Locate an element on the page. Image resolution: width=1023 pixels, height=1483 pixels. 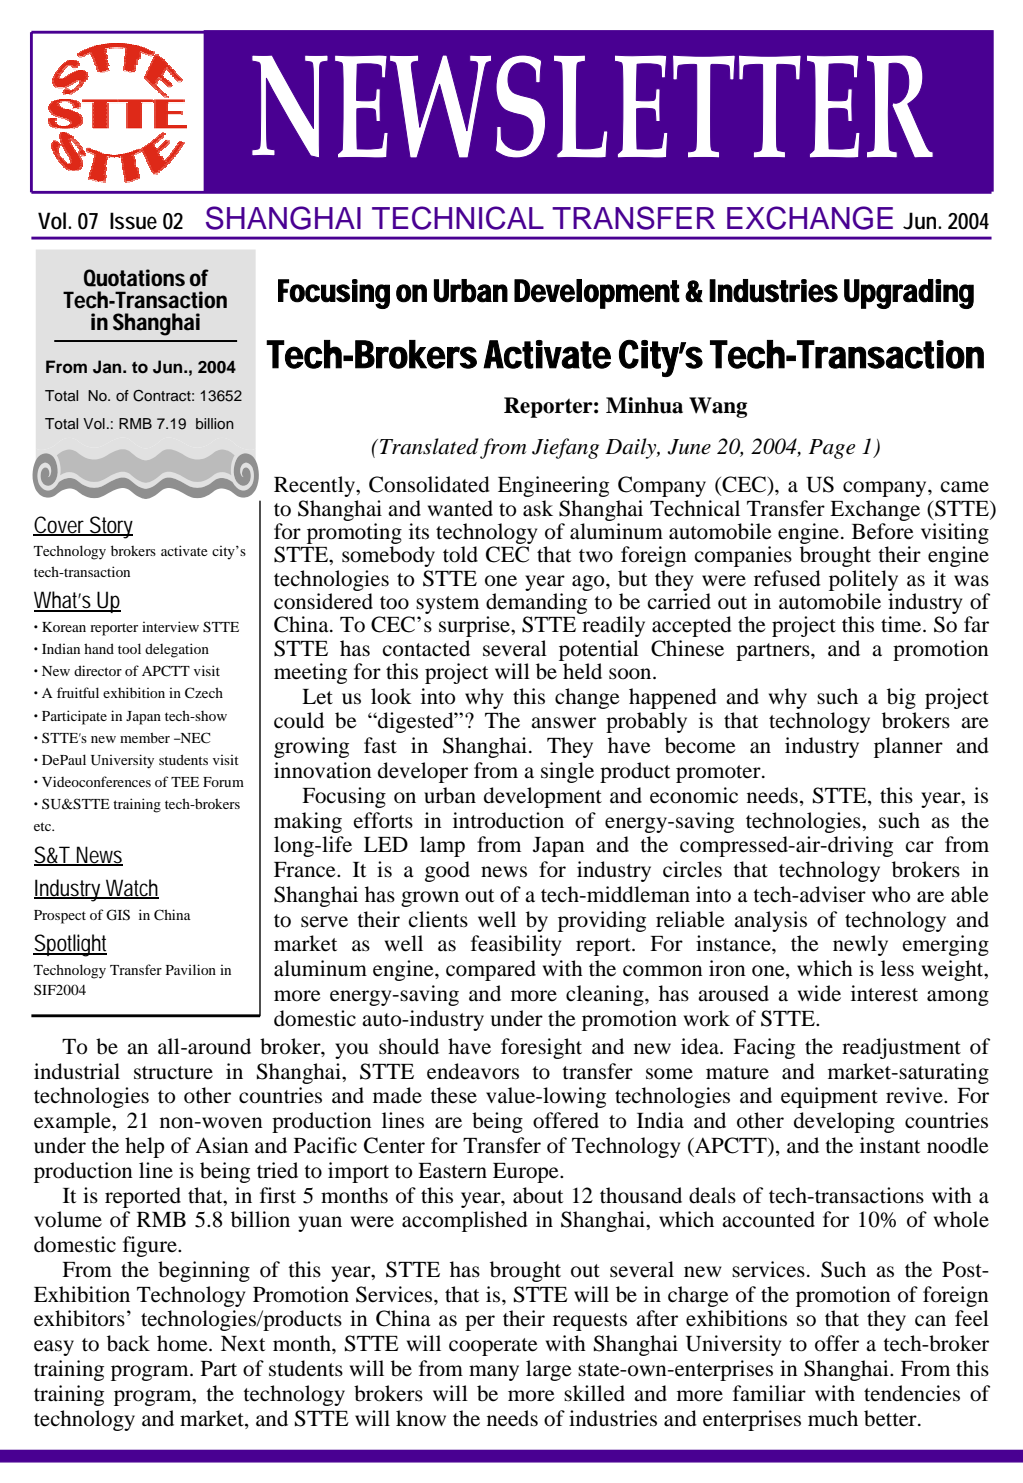
surprise is located at coordinates (475, 626).
